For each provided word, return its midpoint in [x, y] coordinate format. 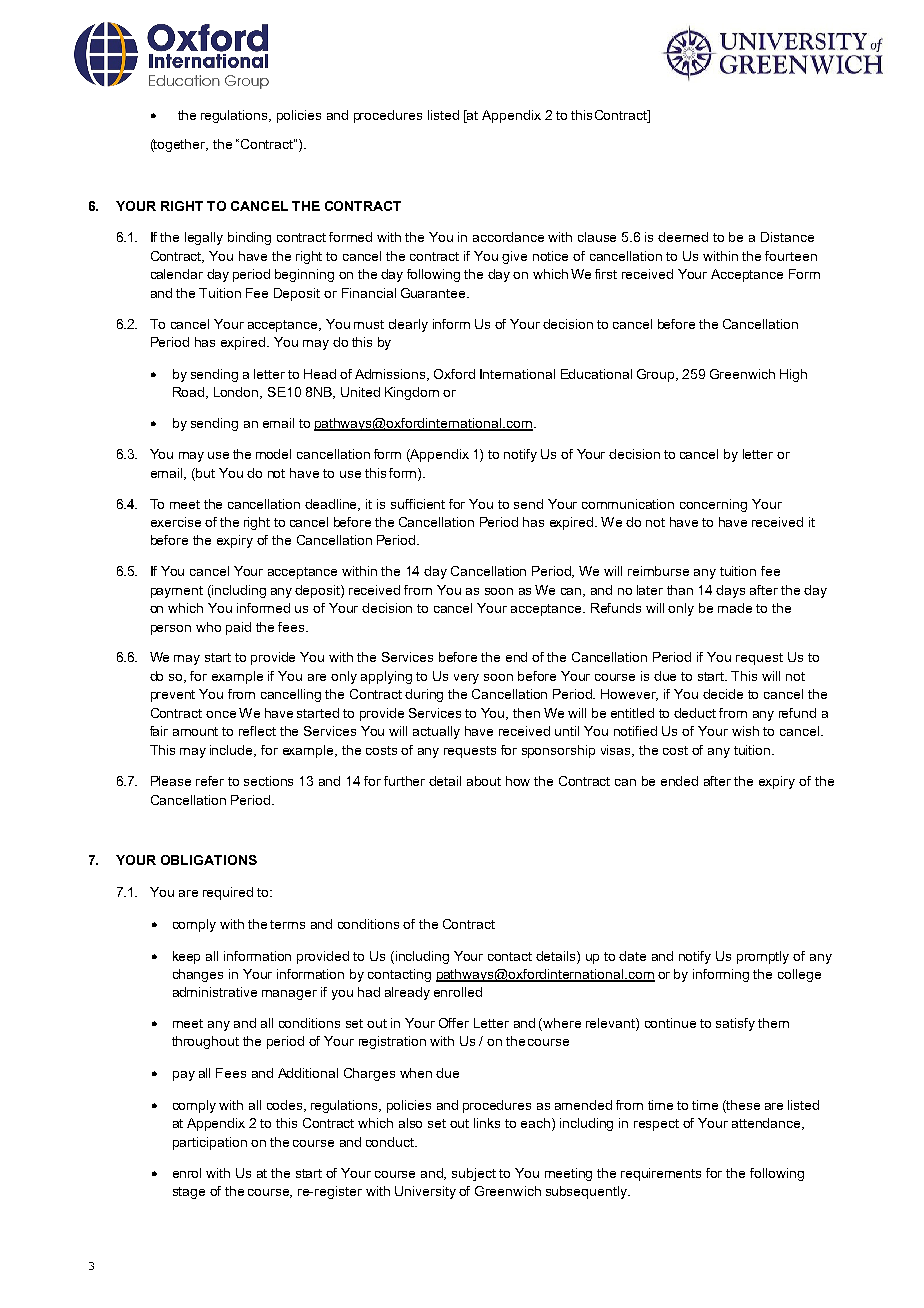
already [407, 993]
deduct [695, 713]
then [526, 713]
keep [186, 957]
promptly [763, 957]
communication [628, 504]
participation [210, 1143]
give [514, 257]
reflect [257, 731]
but [204, 473]
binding [249, 238]
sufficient [418, 504]
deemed [683, 237]
